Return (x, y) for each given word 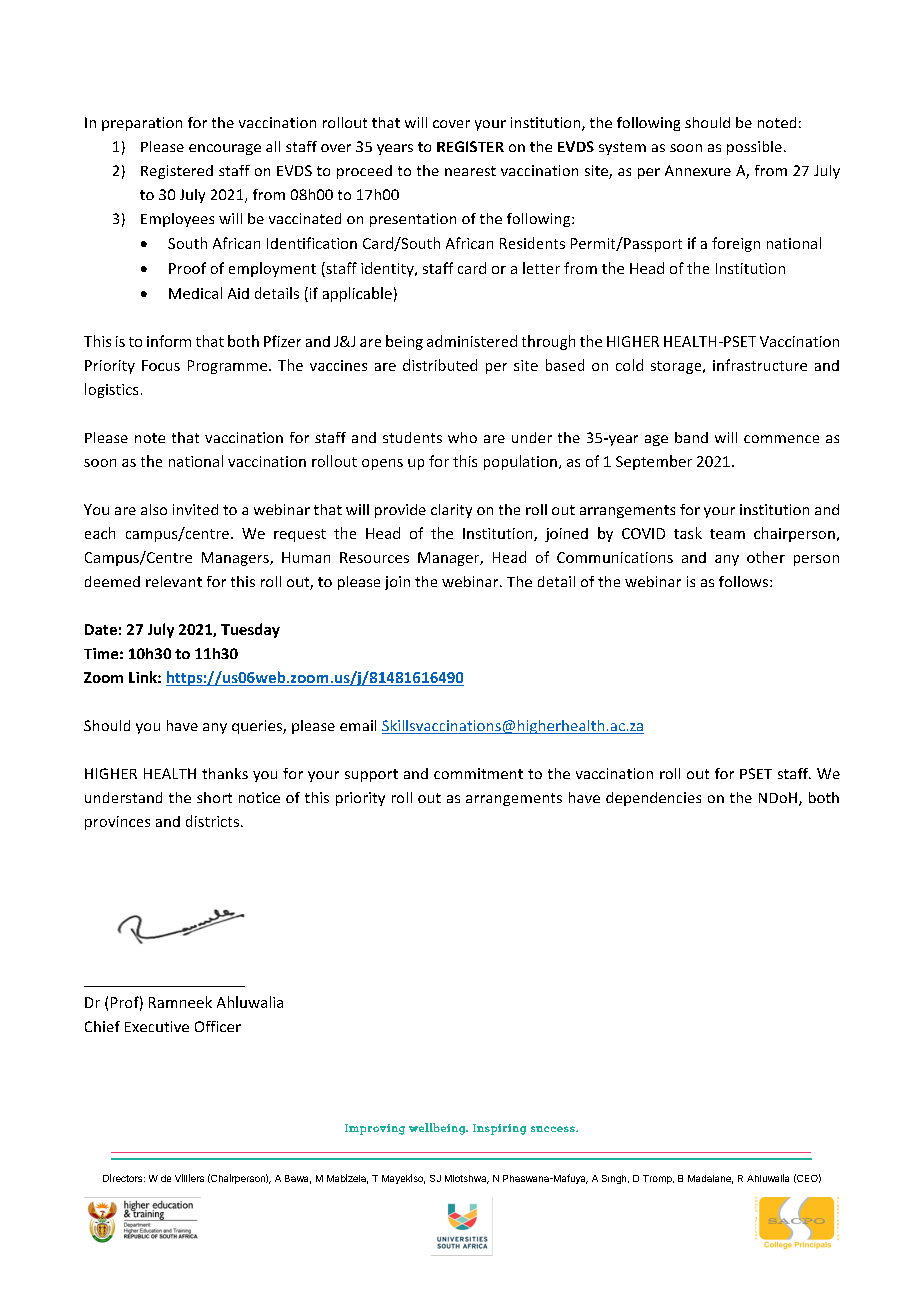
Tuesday (250, 630)
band (691, 437)
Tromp (658, 1179)
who (462, 437)
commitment (478, 773)
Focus (161, 365)
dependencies (653, 799)
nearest (470, 171)
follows (745, 581)
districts (212, 821)
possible (754, 148)
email (358, 725)
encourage (225, 149)
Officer (218, 1026)
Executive (157, 1026)
